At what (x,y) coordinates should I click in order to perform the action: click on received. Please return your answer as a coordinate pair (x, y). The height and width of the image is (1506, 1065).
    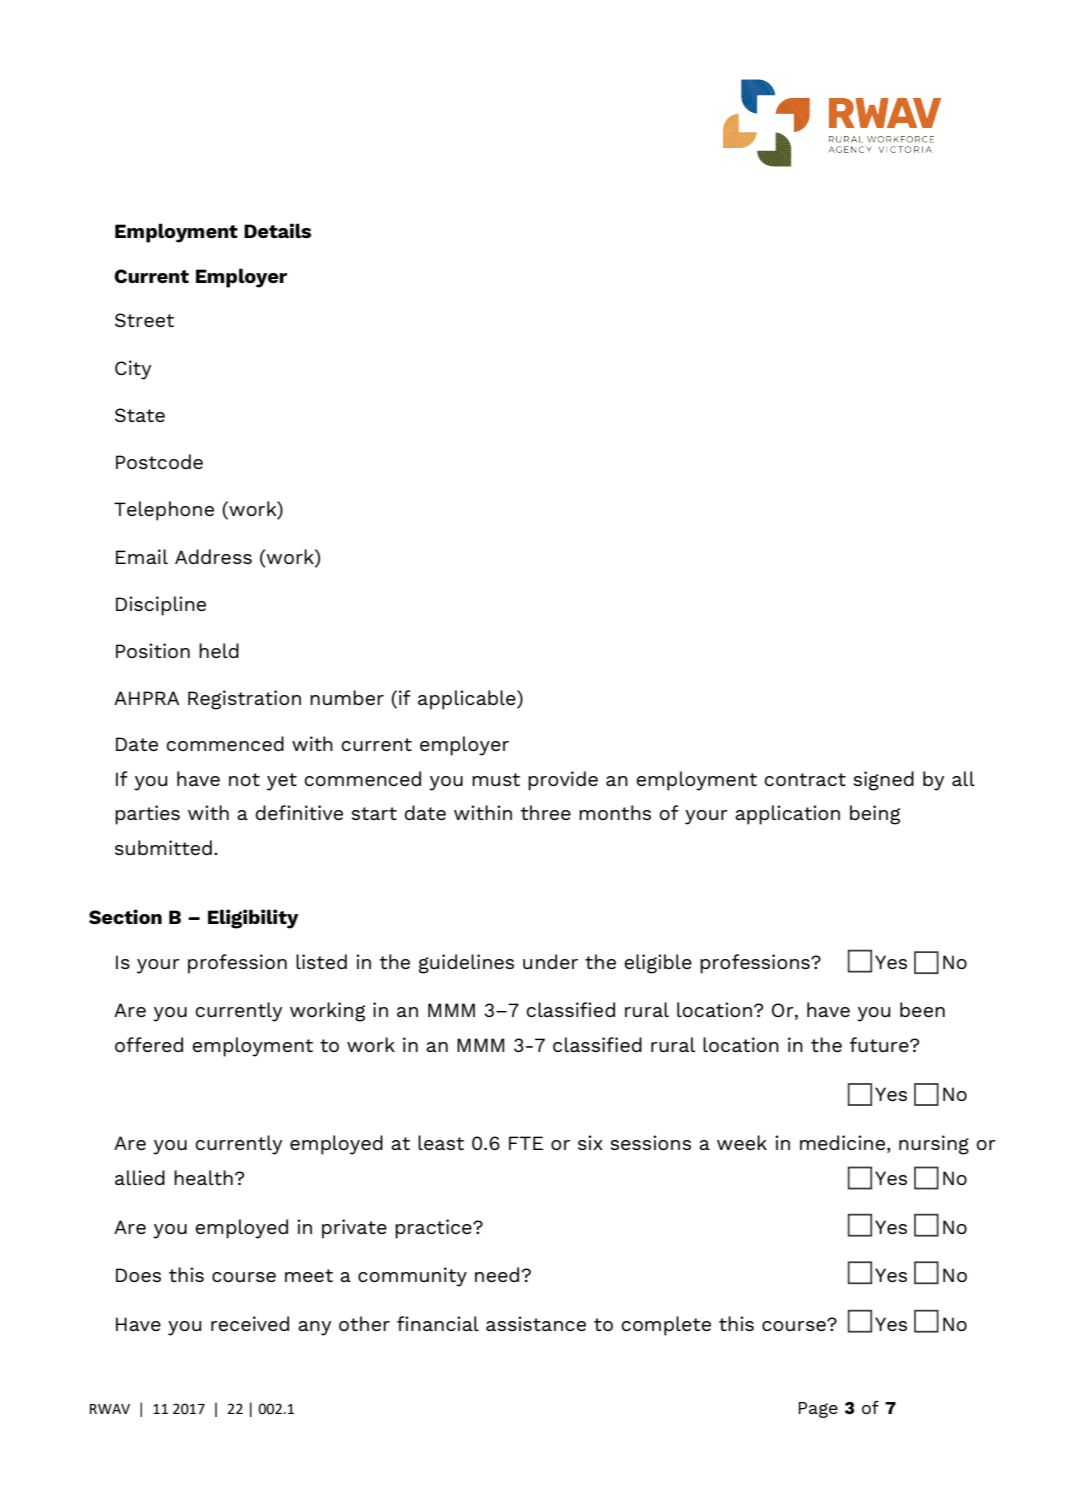
    Looking at the image, I should click on (250, 1323).
